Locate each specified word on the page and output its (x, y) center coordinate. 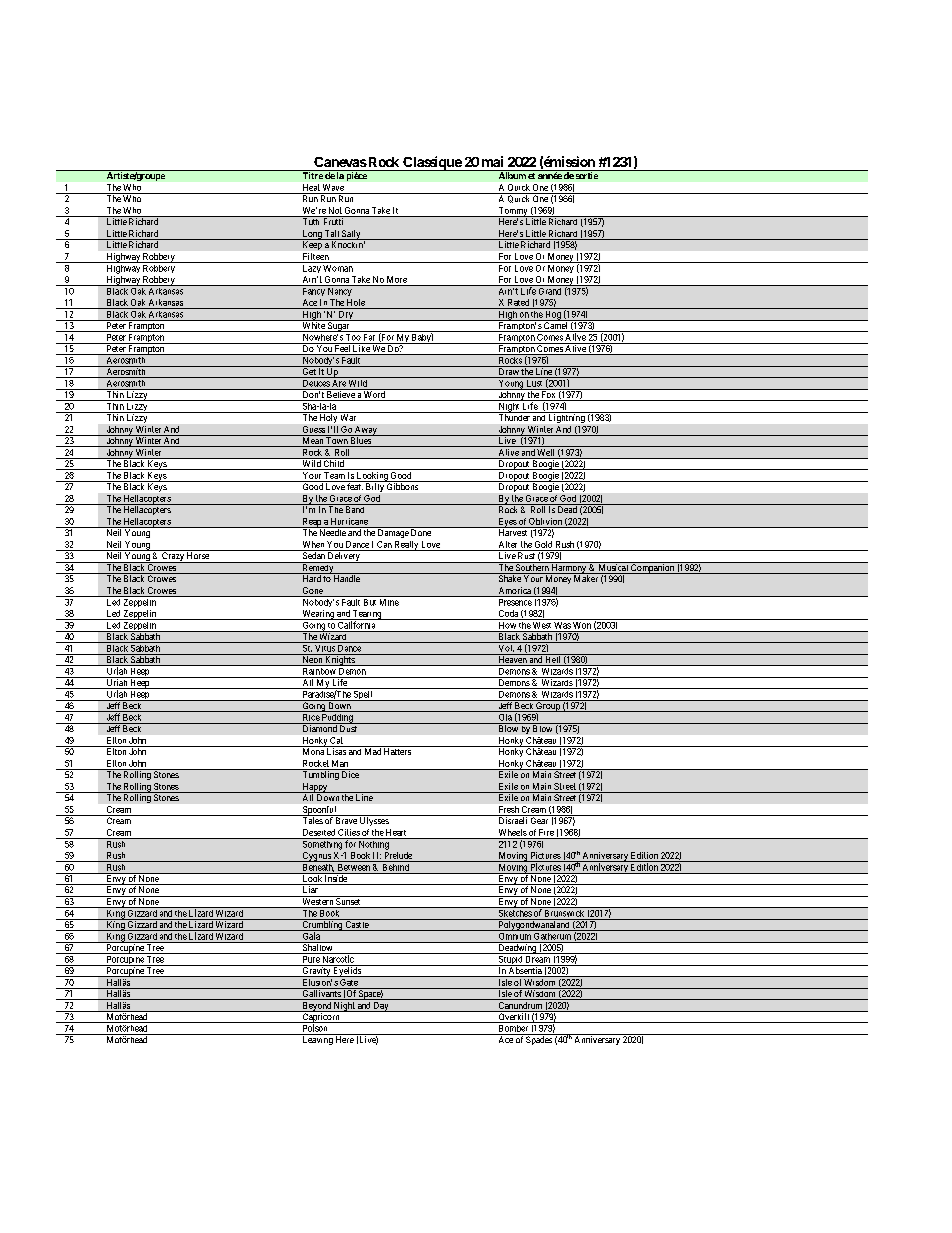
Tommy (513, 212)
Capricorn (321, 1018)
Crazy (173, 557)
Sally (351, 235)
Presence (515, 602)
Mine (389, 602)
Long (312, 235)
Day (381, 1007)
